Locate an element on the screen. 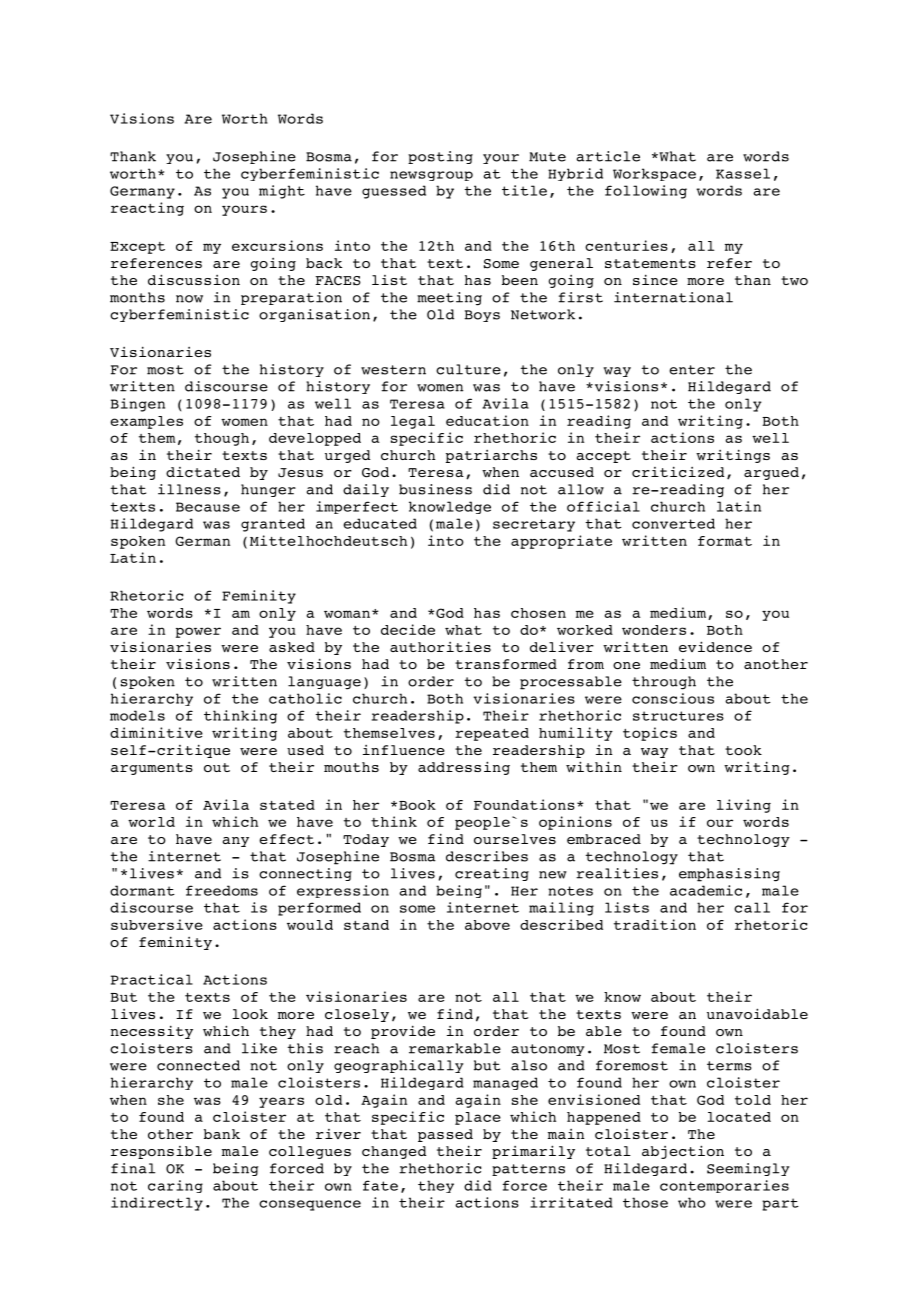 Image resolution: width=924 pixels, height=1308 pixels. converted is located at coordinates (673, 523).
